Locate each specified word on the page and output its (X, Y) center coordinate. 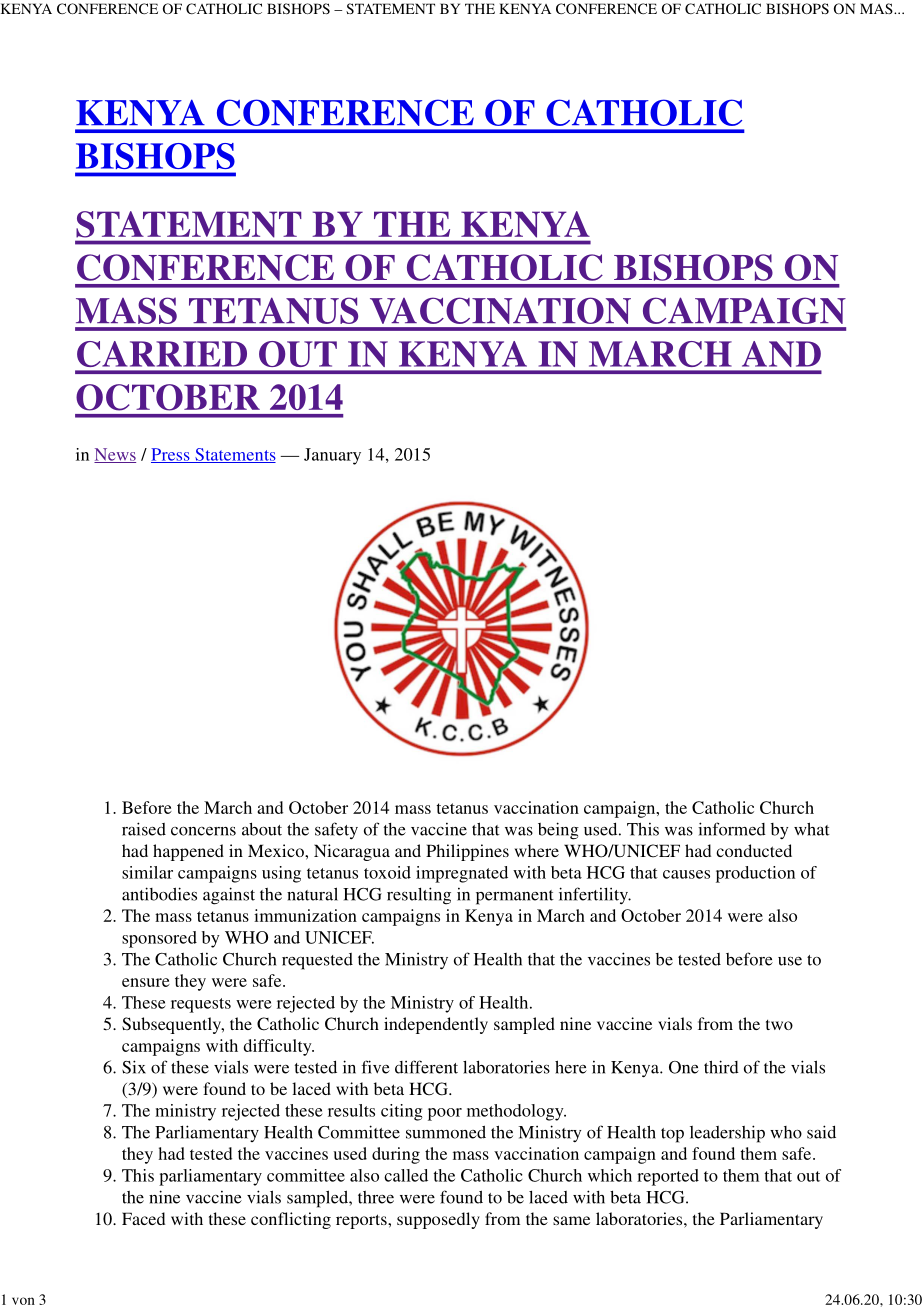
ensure (146, 982)
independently (436, 1025)
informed (732, 829)
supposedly (438, 1220)
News (115, 455)
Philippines (467, 852)
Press (171, 455)
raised (144, 829)
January (332, 456)
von (23, 1301)
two (779, 1025)
